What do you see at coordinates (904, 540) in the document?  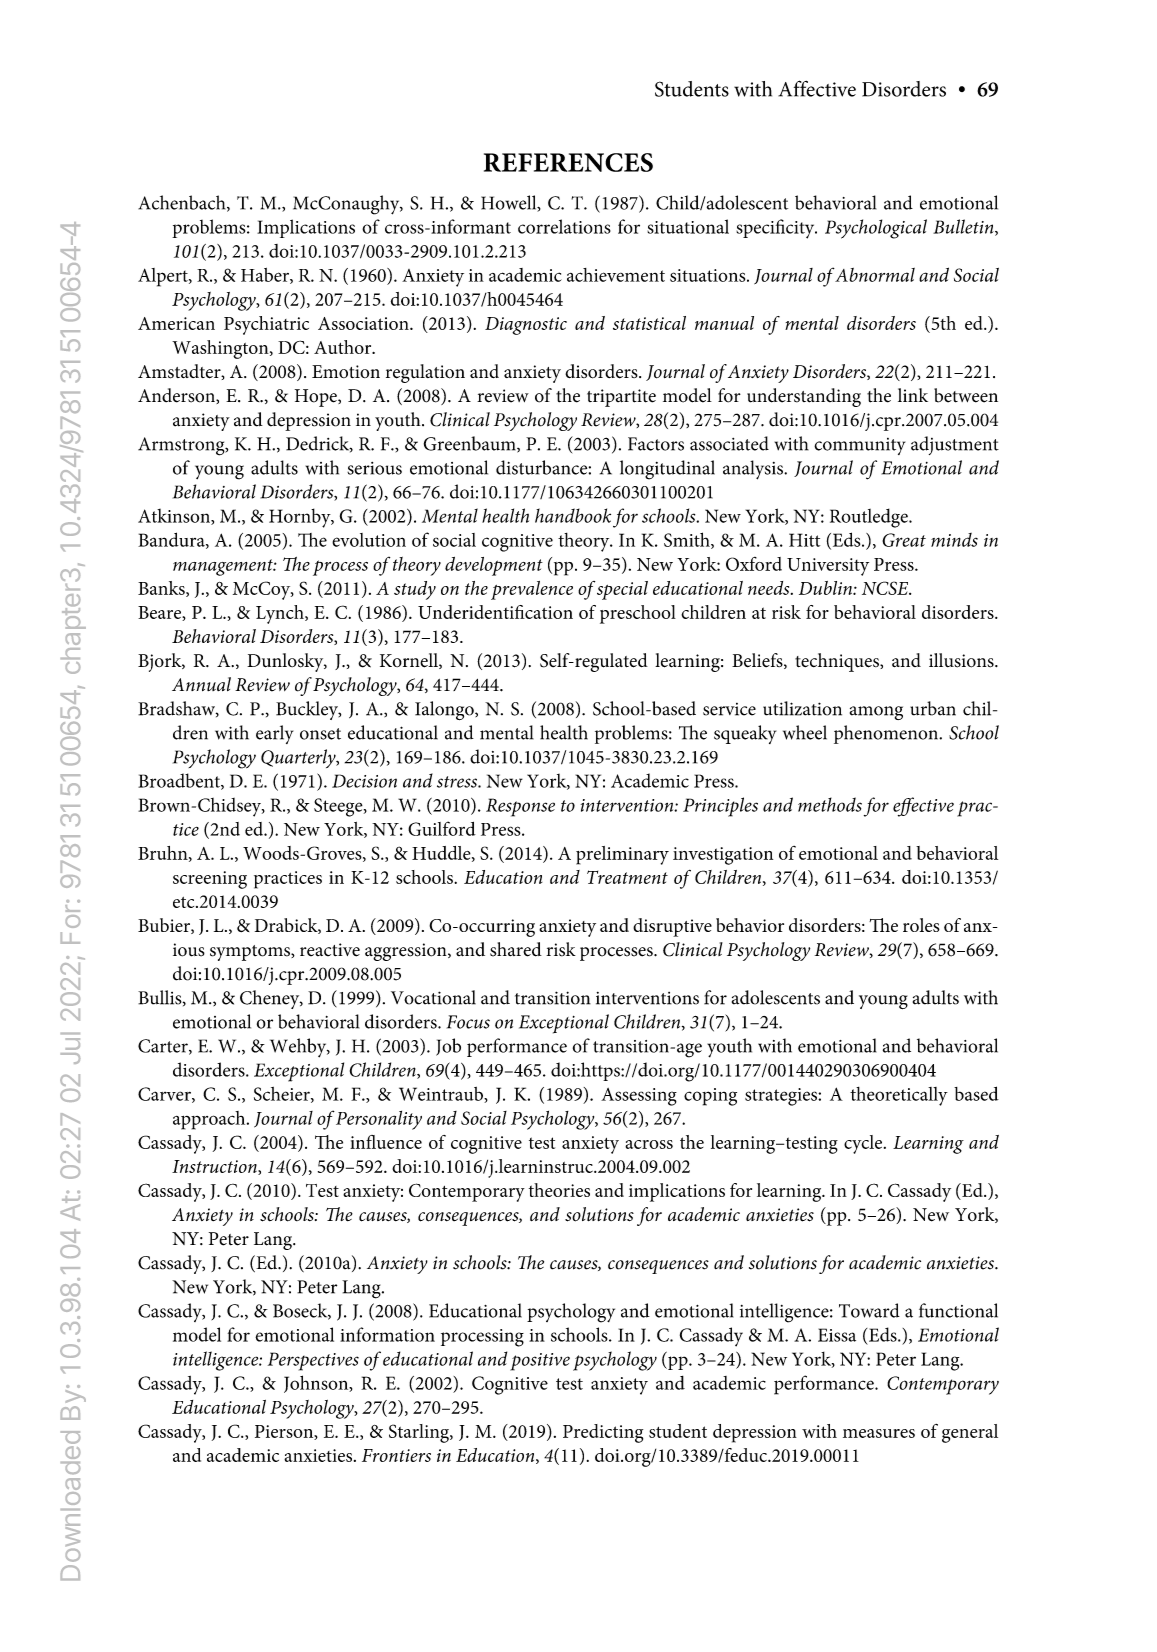 I see `Great` at bounding box center [904, 540].
